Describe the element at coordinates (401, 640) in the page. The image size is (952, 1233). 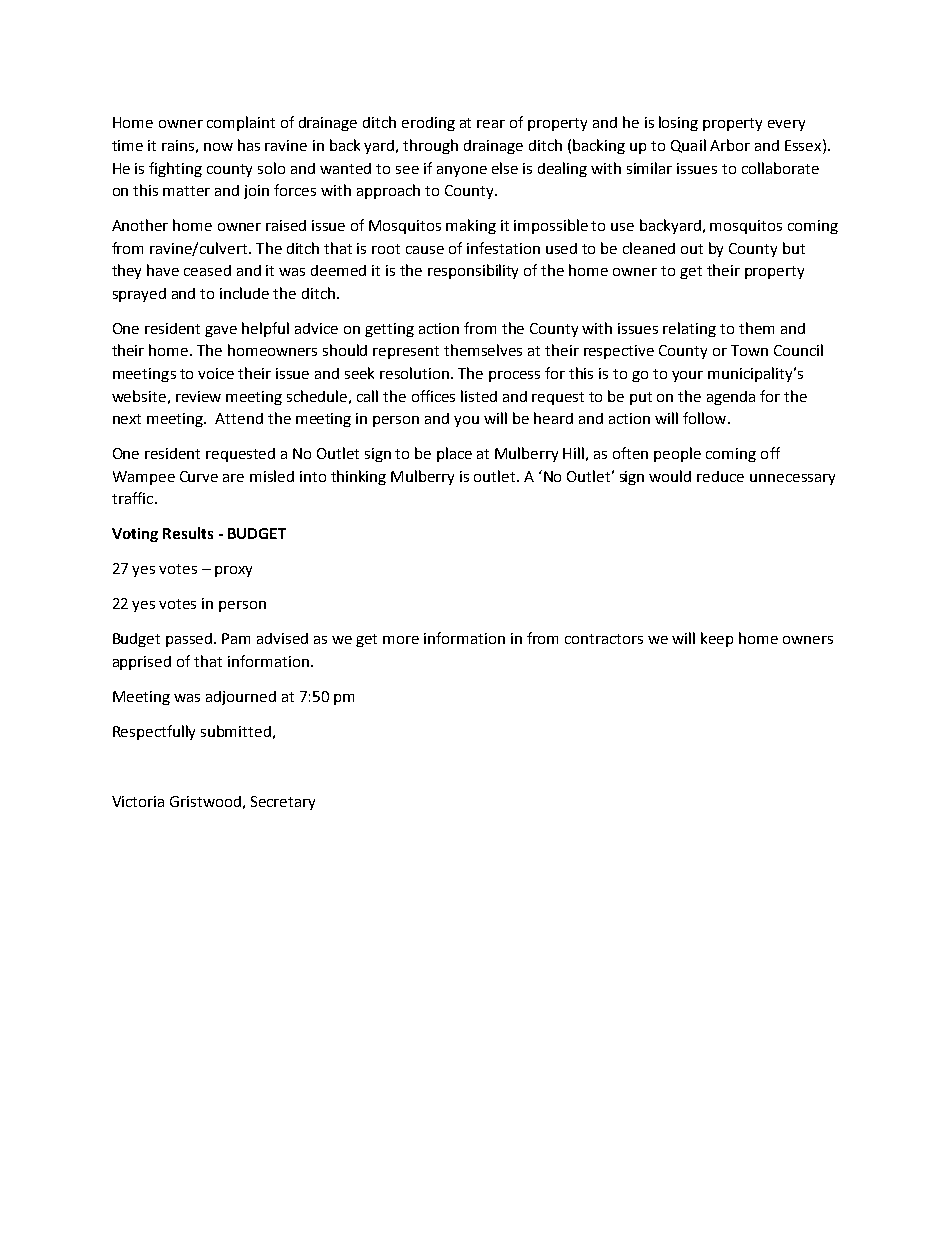
I see `more` at that location.
